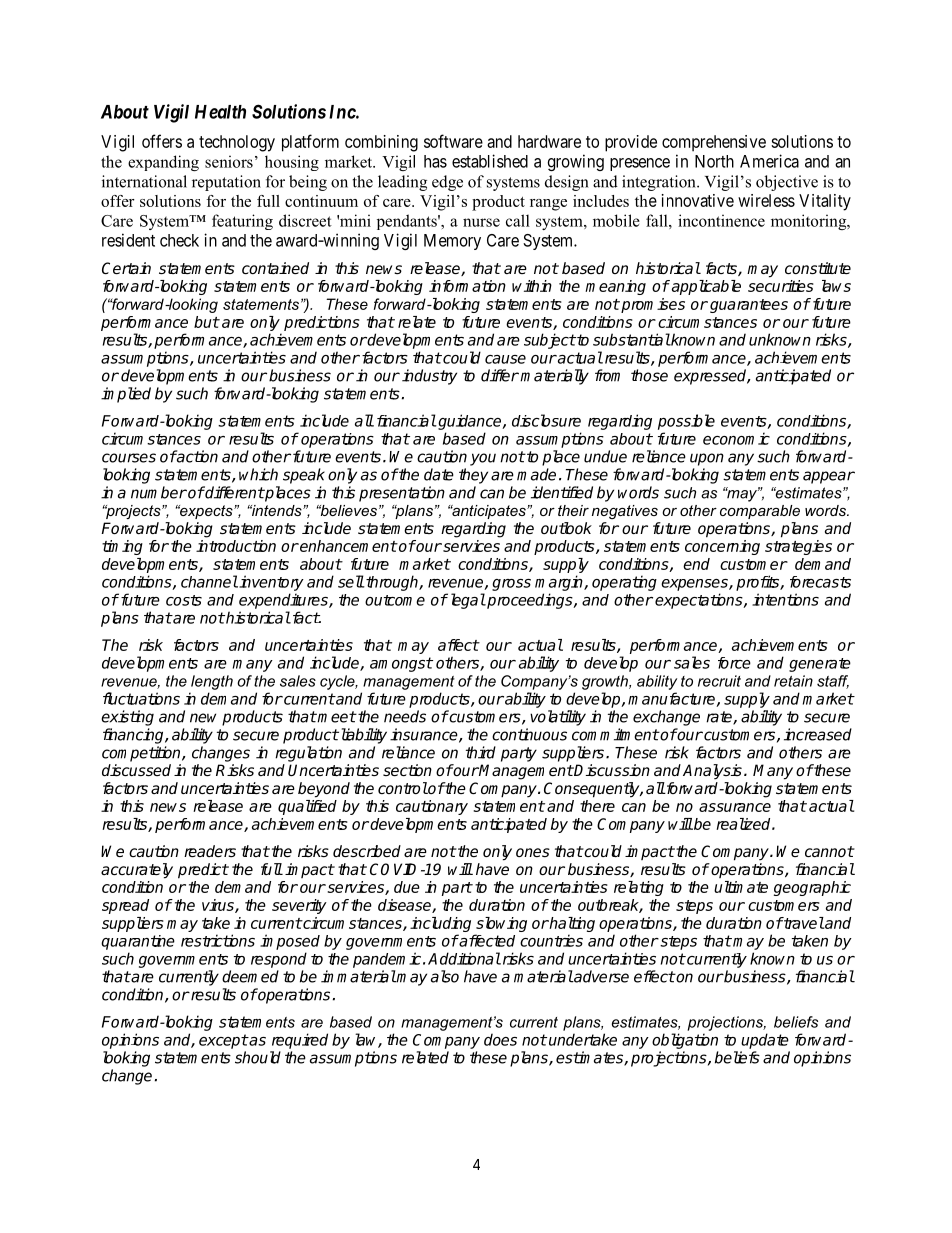  What do you see at coordinates (769, 161) in the screenshot?
I see `America` at bounding box center [769, 161].
